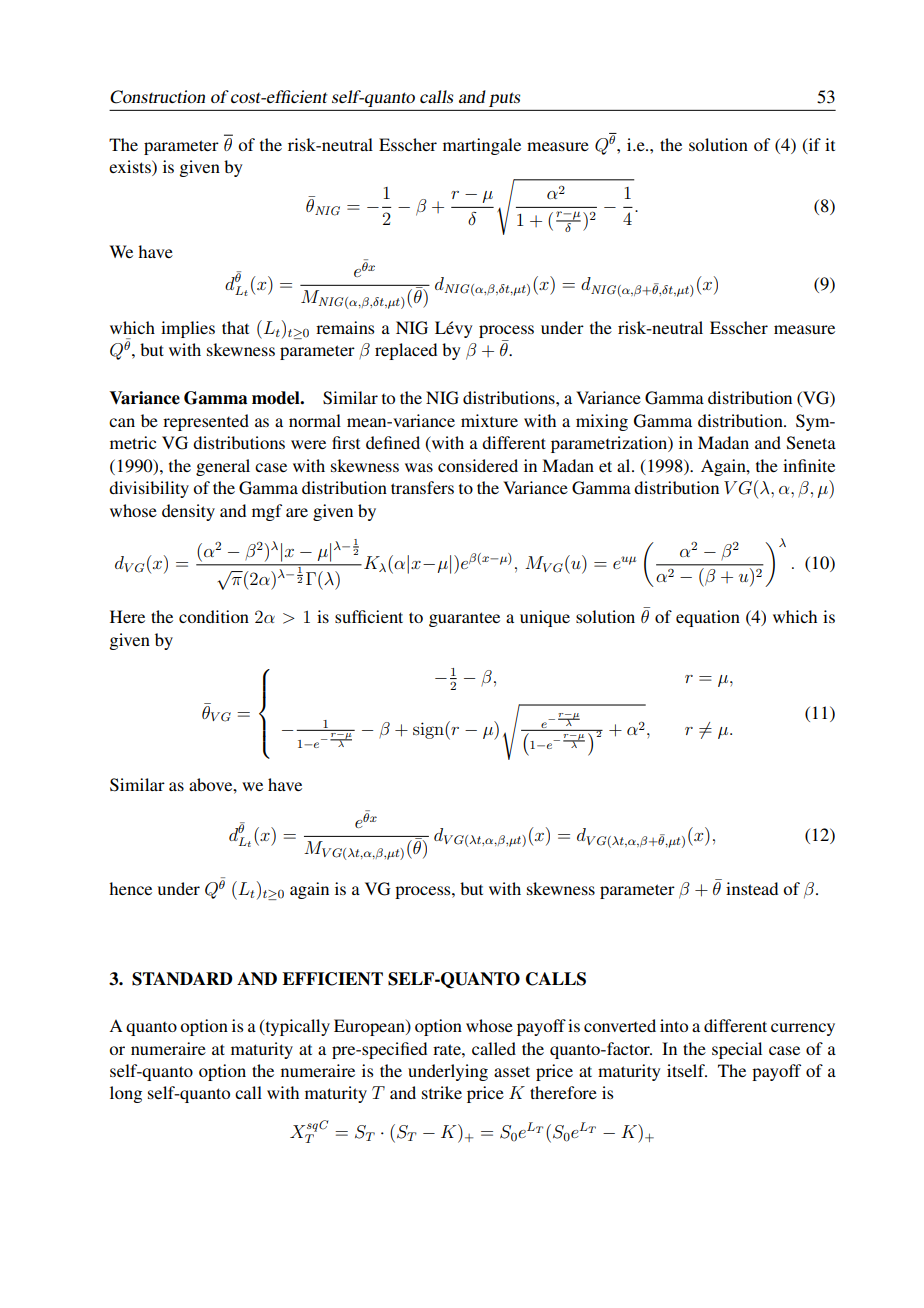 Image resolution: width=924 pixels, height=1308 pixels. Describe the element at coordinates (489, 420) in the page. I see `mixture` at that location.
